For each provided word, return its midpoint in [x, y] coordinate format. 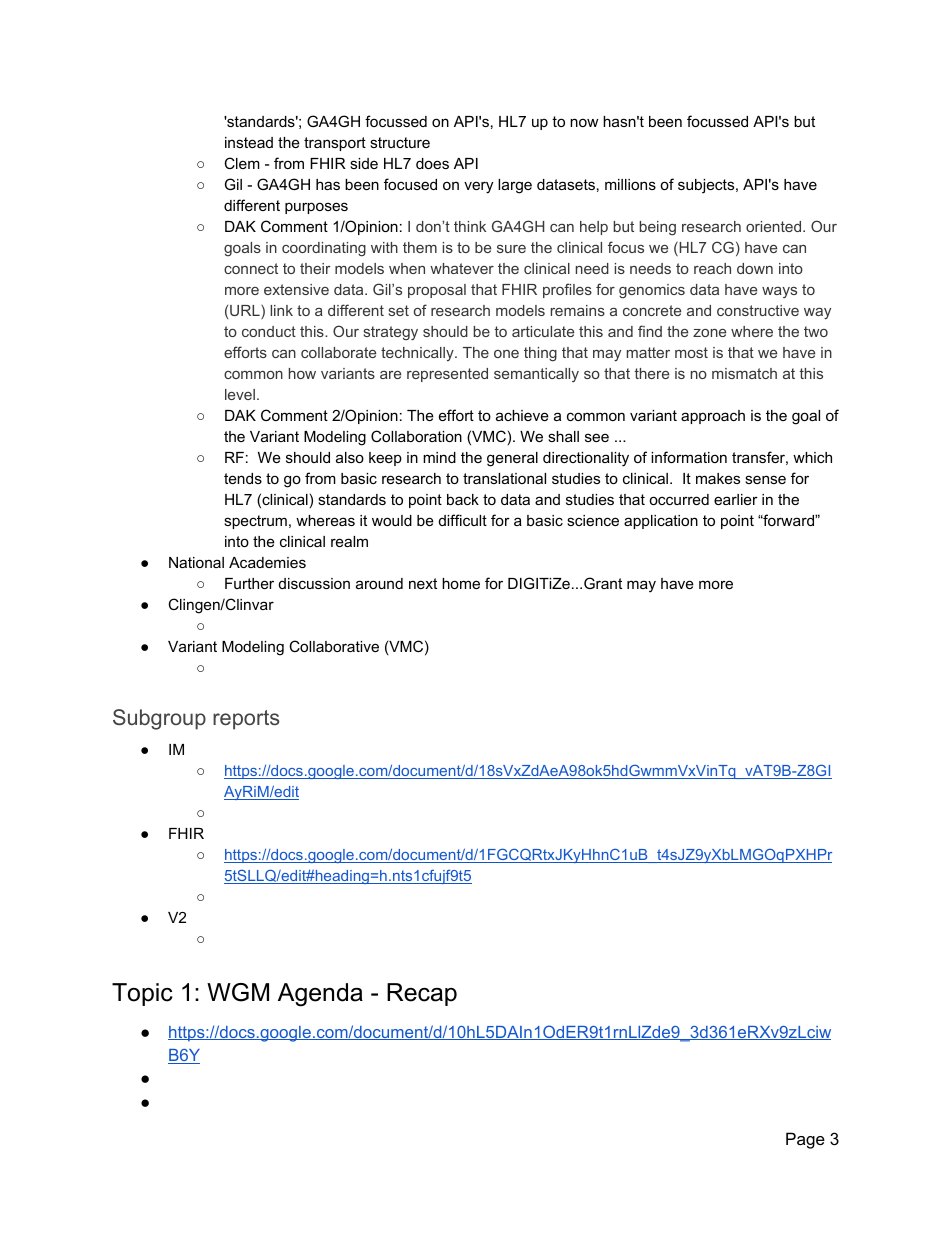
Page [805, 1140]
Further [249, 583]
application [661, 522]
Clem [242, 163]
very [478, 187]
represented [447, 375]
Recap [422, 994]
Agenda [320, 995]
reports [246, 720]
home [461, 583]
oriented [775, 226]
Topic [142, 994]
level [240, 394]
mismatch [744, 373]
